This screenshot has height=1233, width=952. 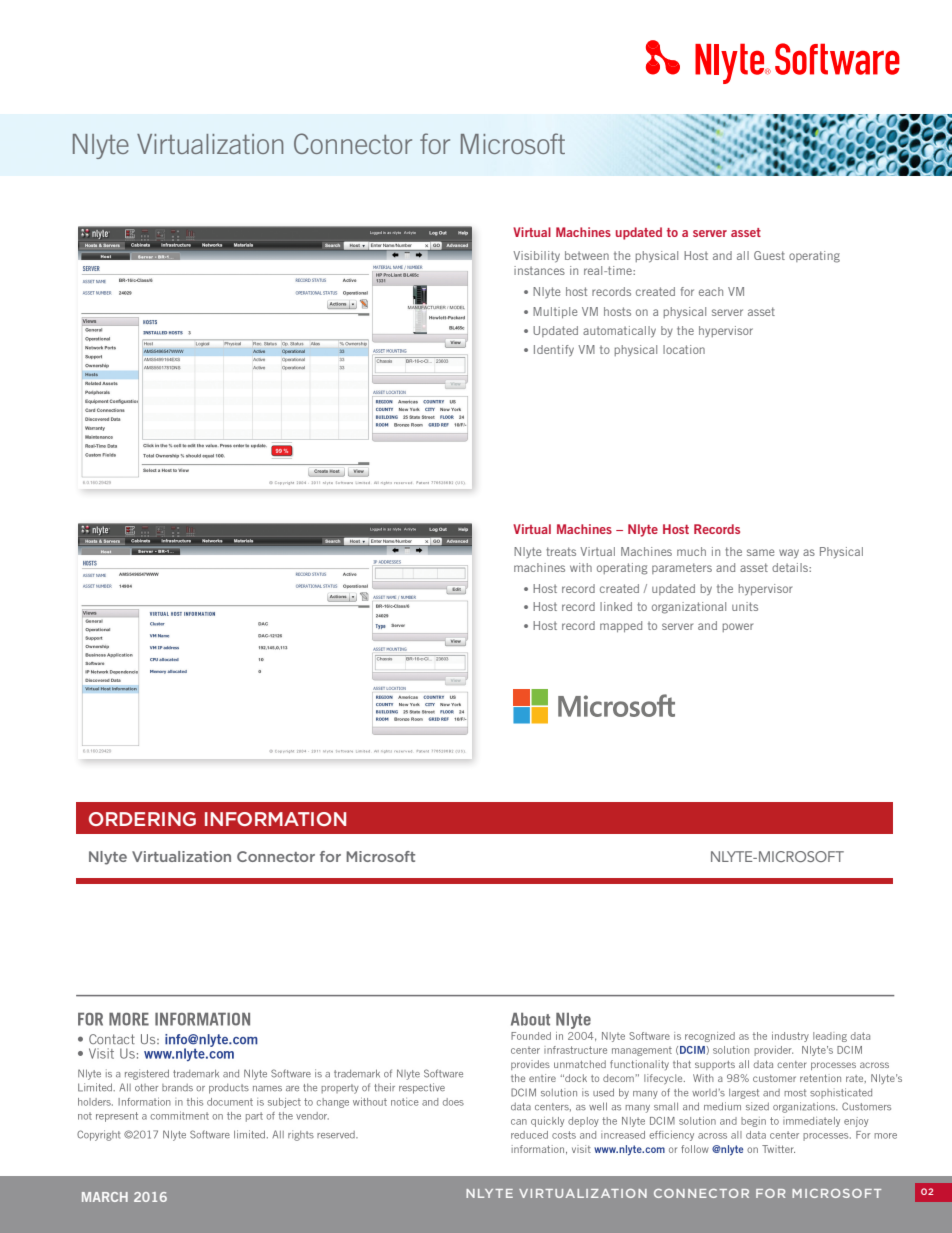 What do you see at coordinates (711, 291) in the screenshot?
I see `each` at bounding box center [711, 291].
